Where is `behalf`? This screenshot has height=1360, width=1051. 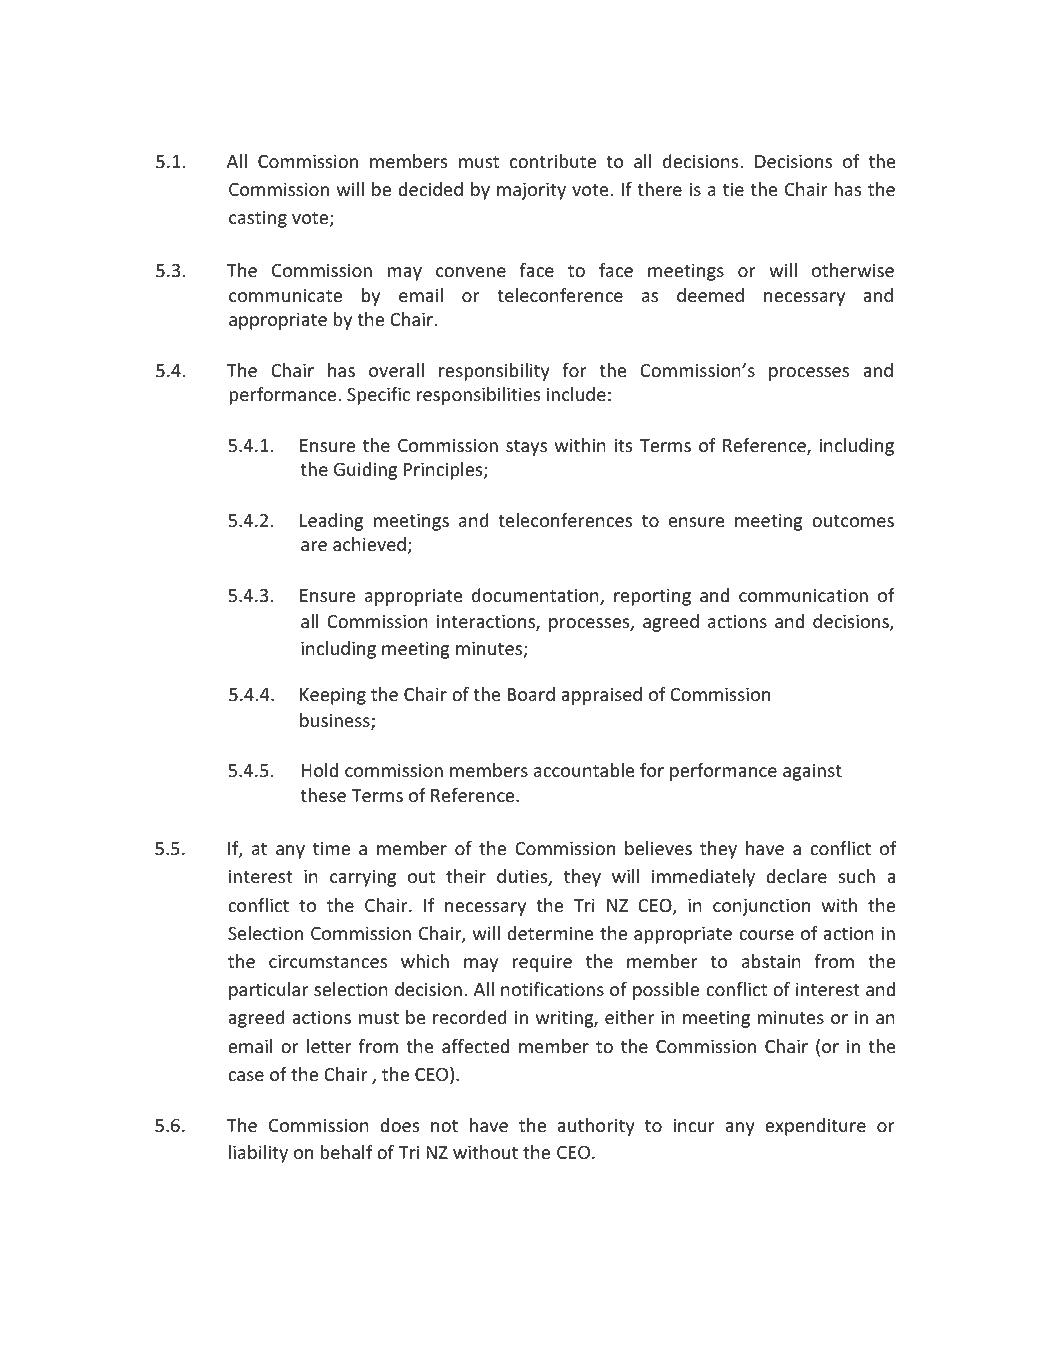
behalf is located at coordinates (346, 1152).
